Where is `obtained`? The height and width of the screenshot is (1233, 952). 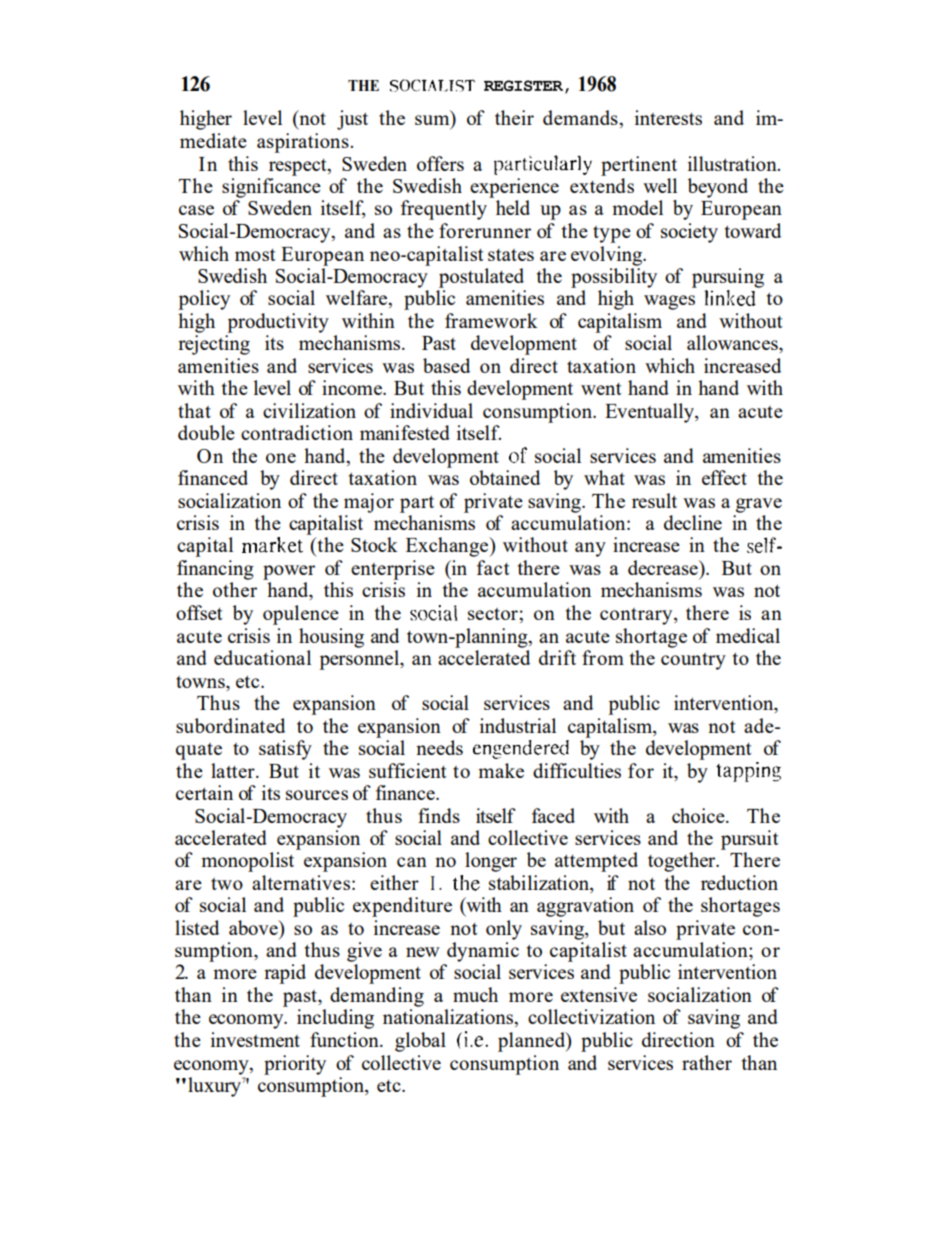 obtained is located at coordinates (505, 477).
